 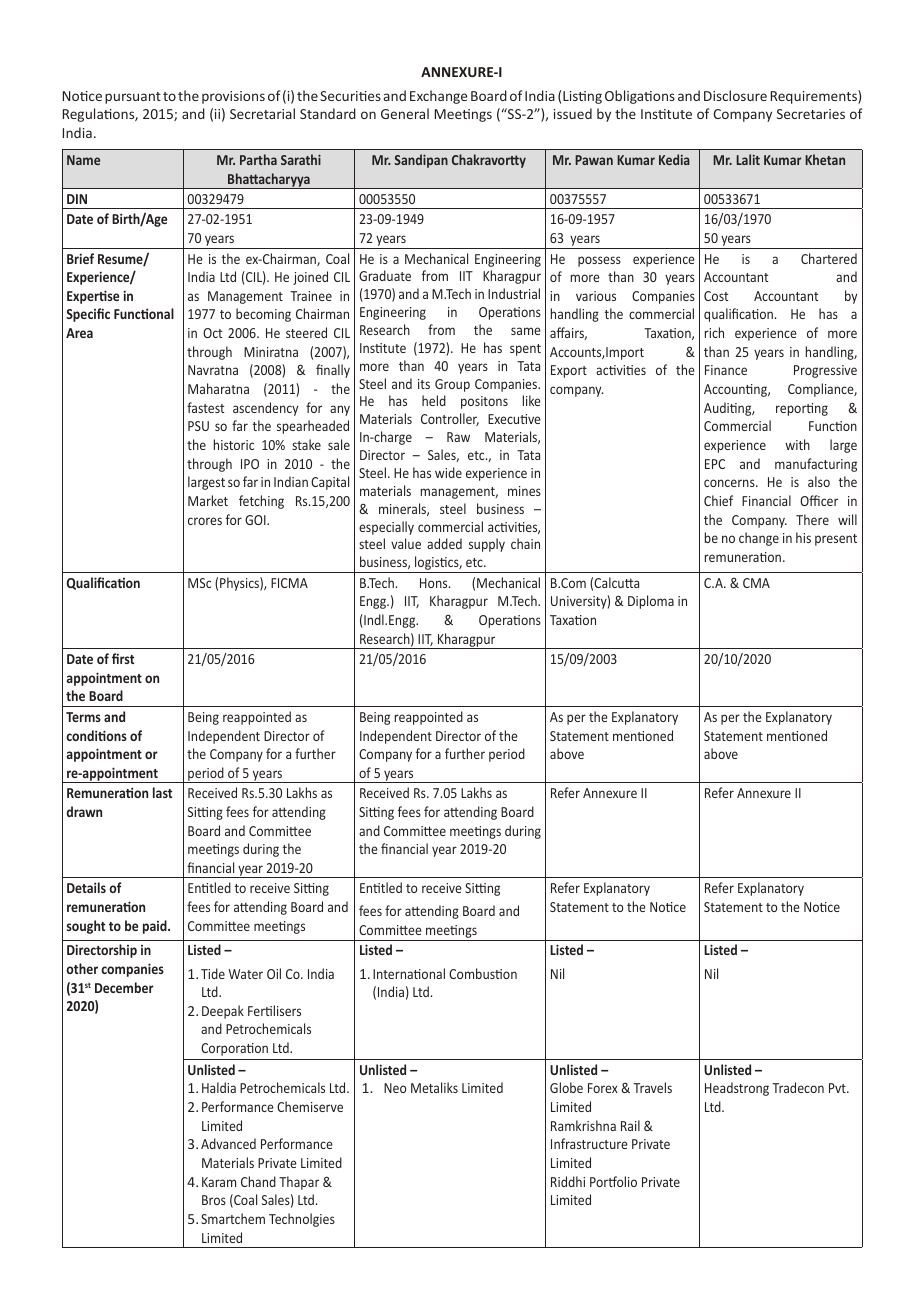 I want to click on General, so click(x=405, y=113).
